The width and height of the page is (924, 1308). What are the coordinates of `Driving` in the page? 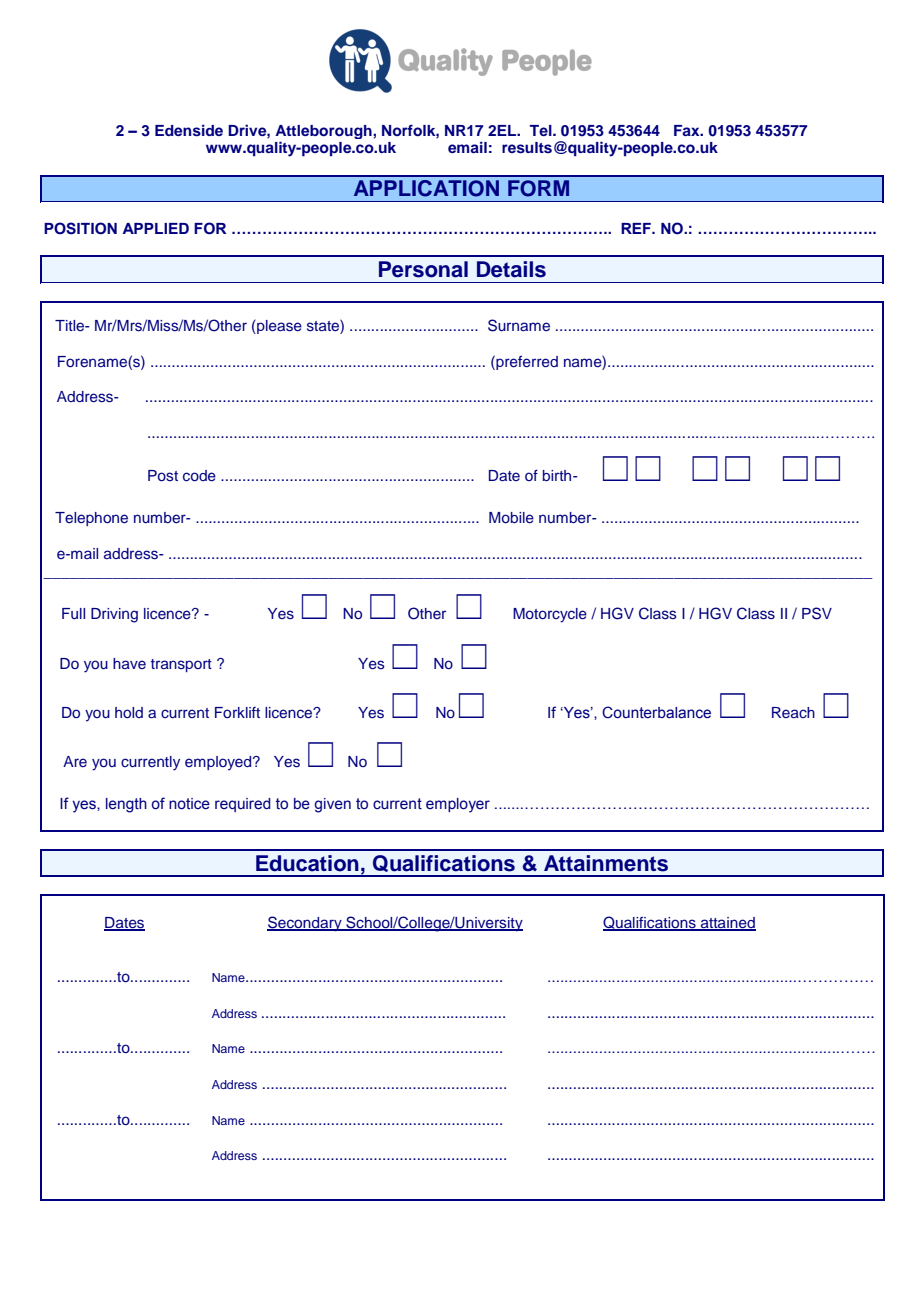 It's located at (114, 615).
